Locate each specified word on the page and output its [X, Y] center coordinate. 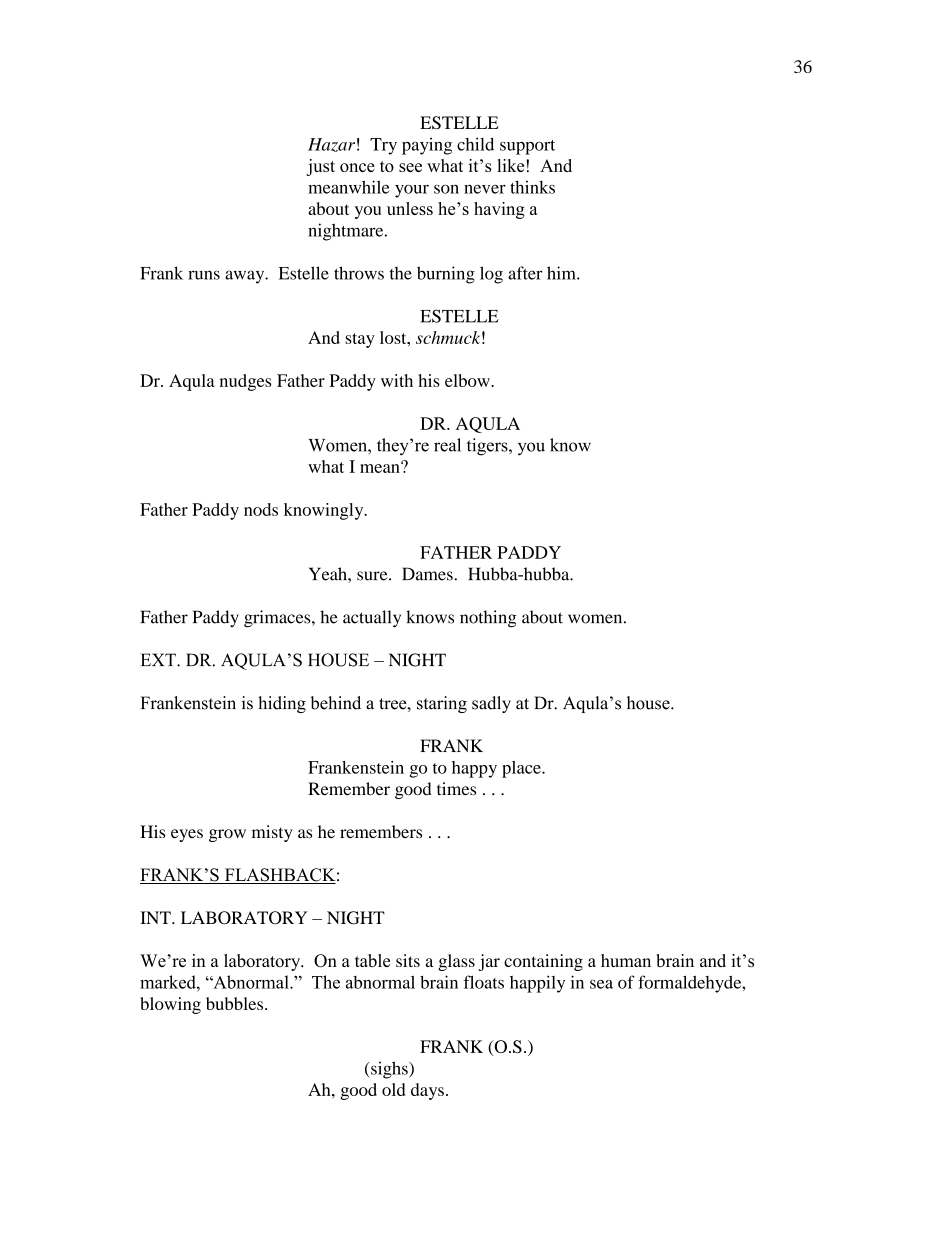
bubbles [236, 1003]
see [410, 167]
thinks [532, 187]
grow [227, 835]
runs [204, 275]
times [456, 789]
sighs [389, 1070]
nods [261, 509]
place [522, 769]
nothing [488, 619]
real [447, 445]
